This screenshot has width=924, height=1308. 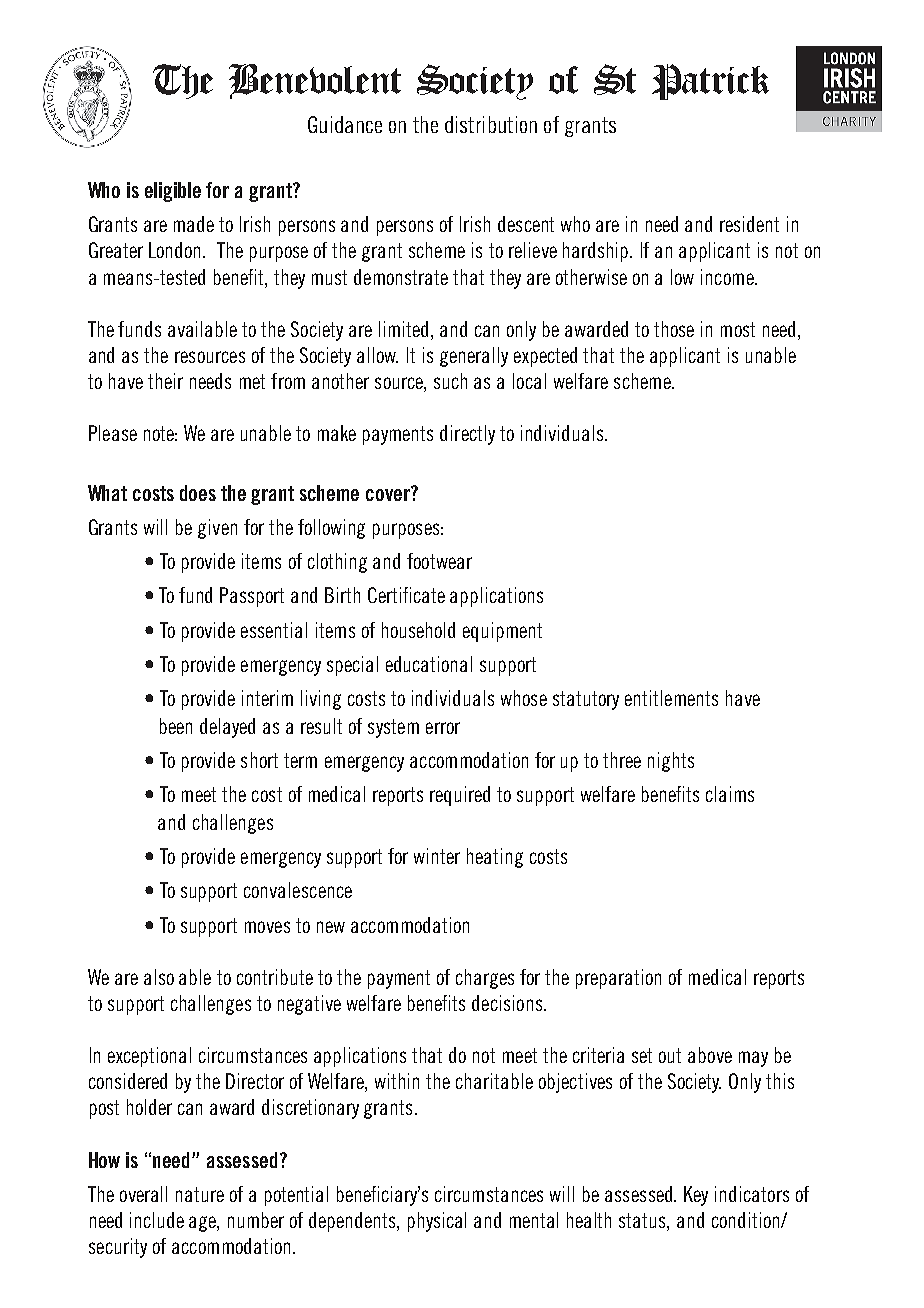 I want to click on eligible, so click(x=173, y=192).
